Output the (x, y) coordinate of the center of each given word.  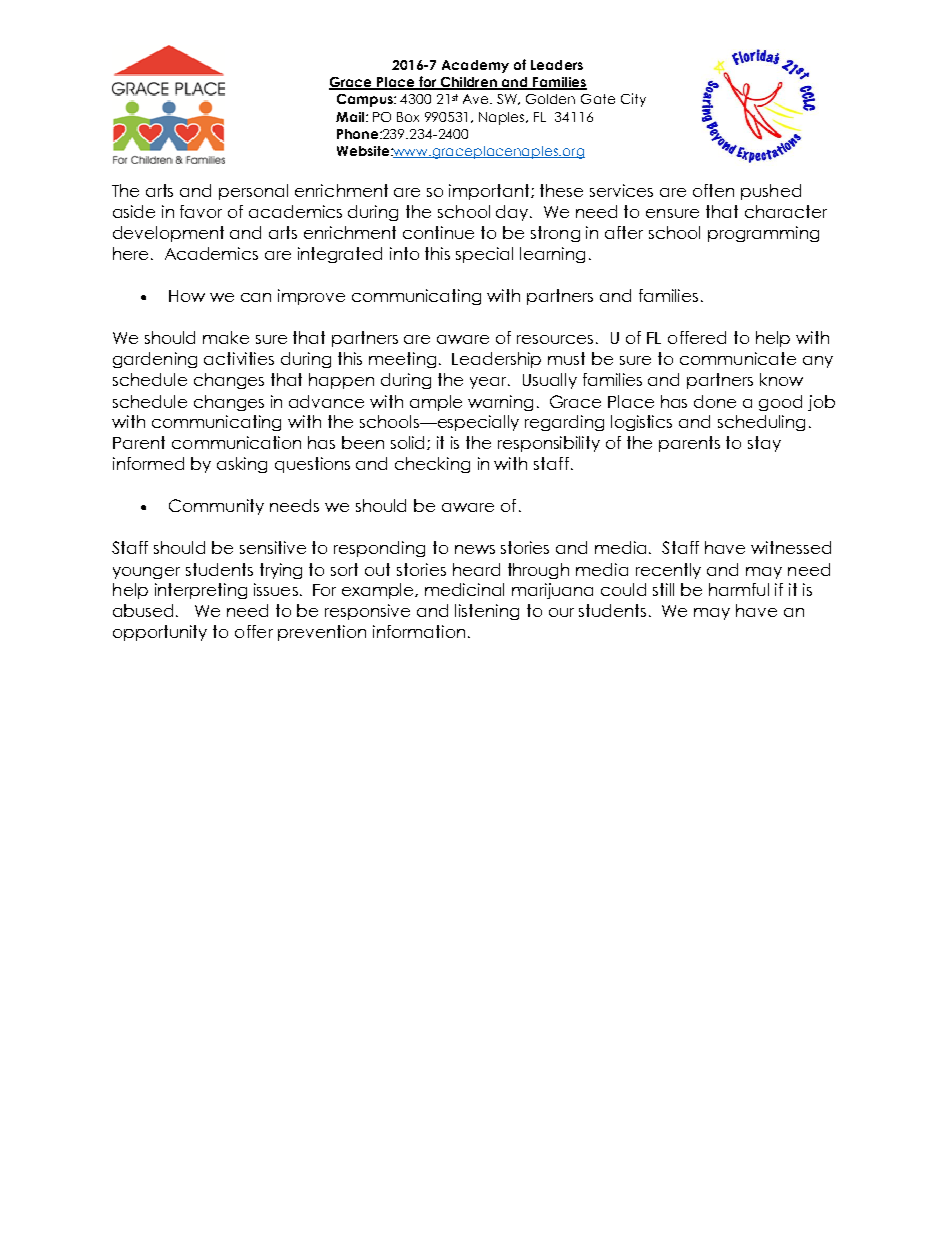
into (404, 253)
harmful (739, 589)
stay (764, 444)
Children (468, 83)
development (168, 234)
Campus (366, 100)
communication (236, 442)
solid (409, 443)
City (633, 100)
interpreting (201, 591)
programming (763, 234)
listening (487, 612)
